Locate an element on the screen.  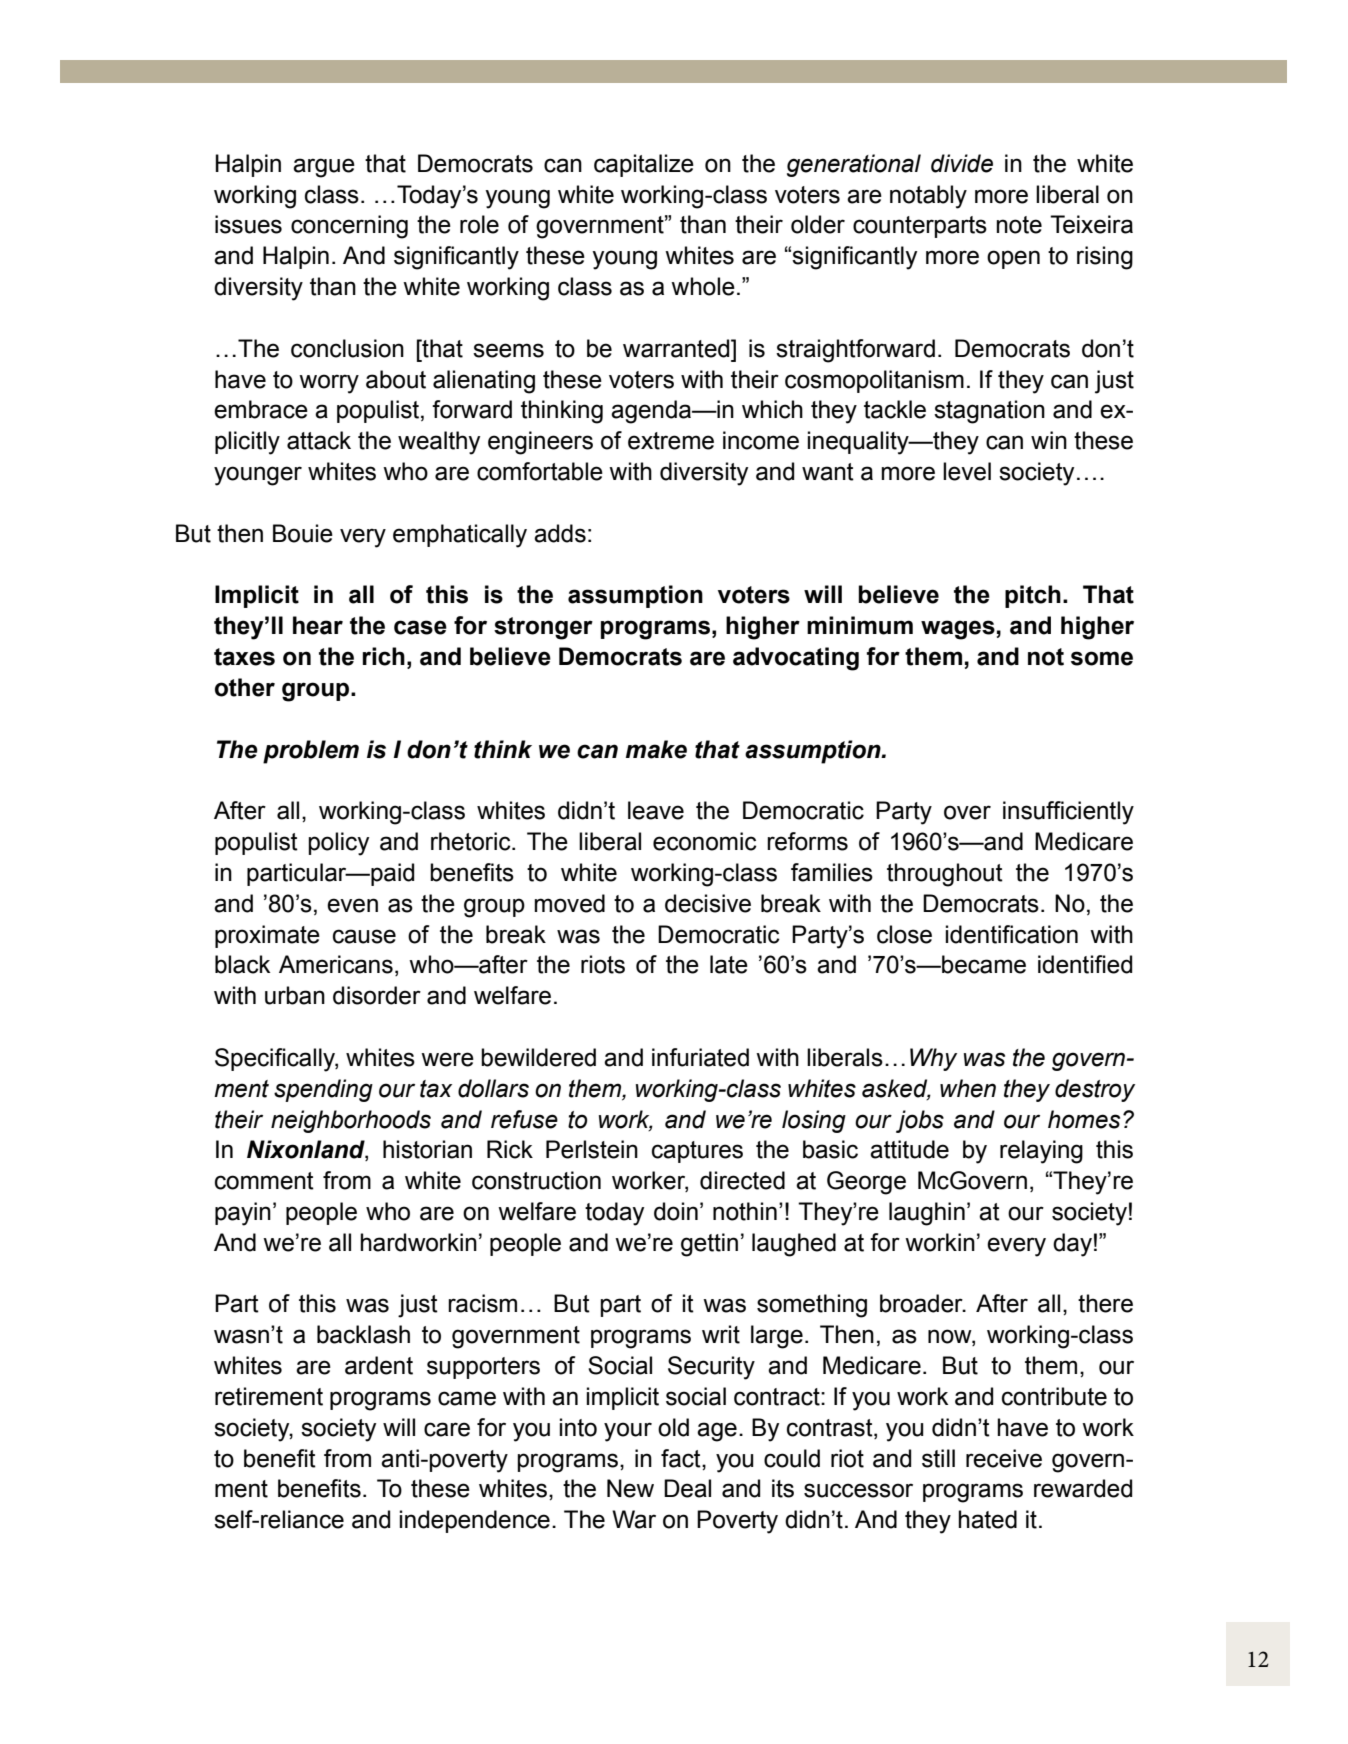
concerning is located at coordinates (349, 227).
